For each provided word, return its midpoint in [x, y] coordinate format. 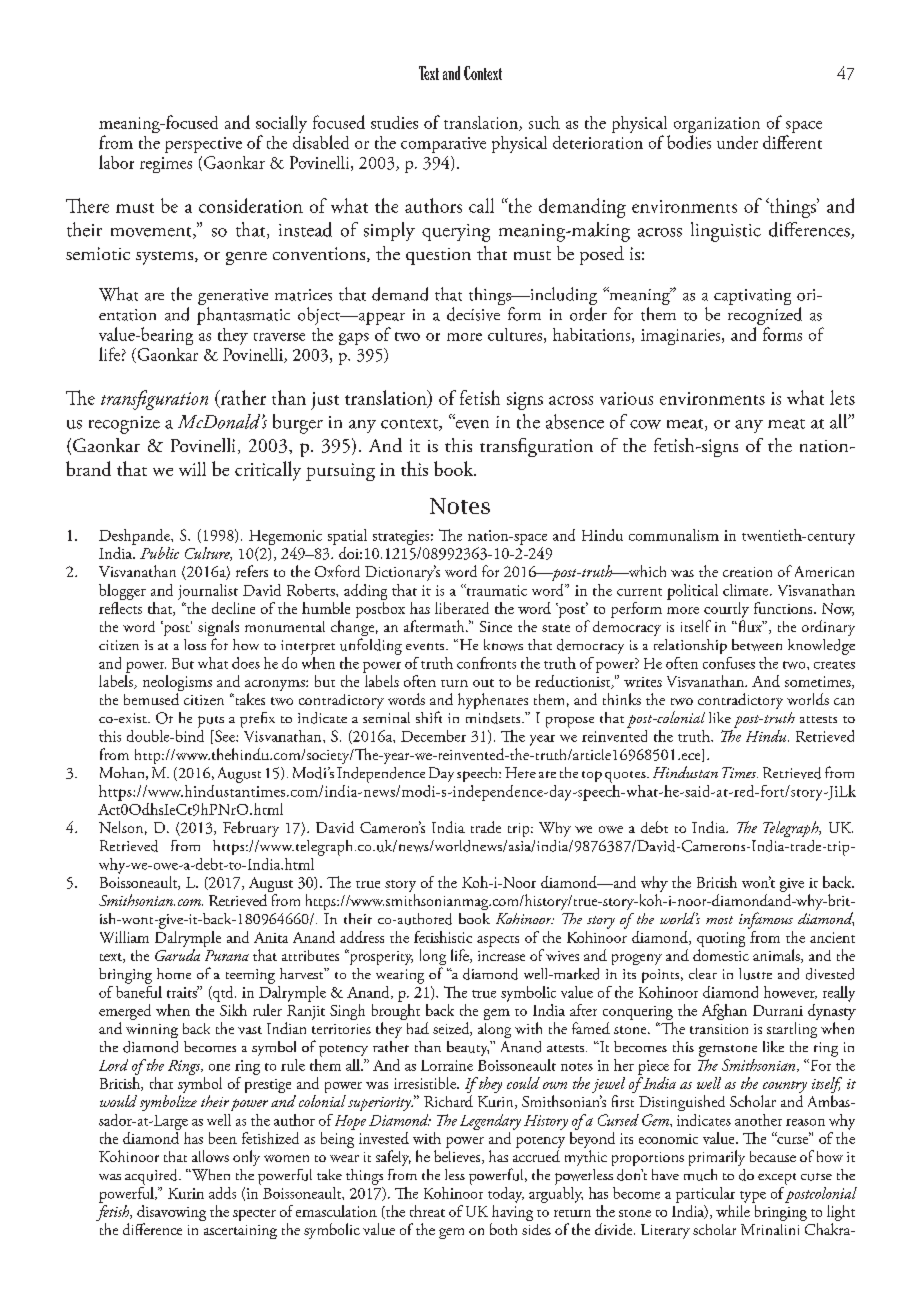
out [483, 683]
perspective [203, 145]
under [737, 142]
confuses [729, 663]
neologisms [177, 684]
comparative [443, 145]
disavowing [171, 1214]
